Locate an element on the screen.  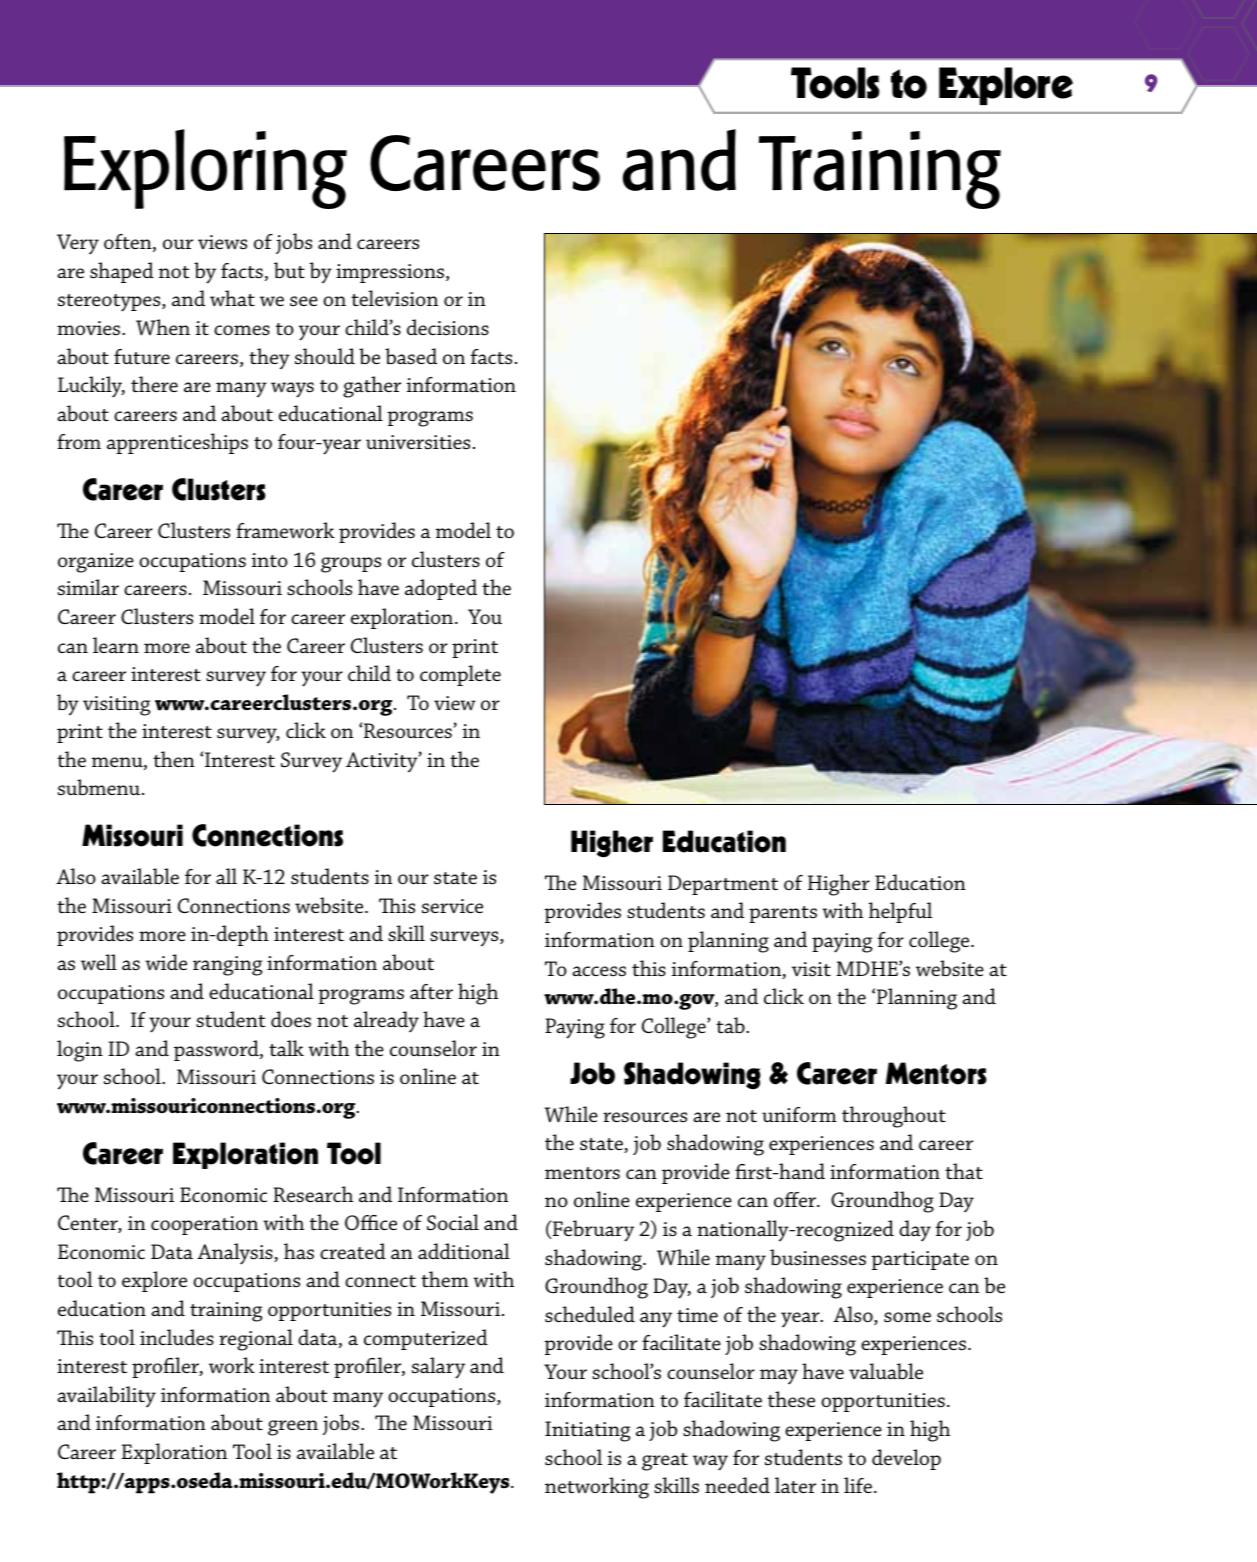
then is located at coordinates (174, 759).
